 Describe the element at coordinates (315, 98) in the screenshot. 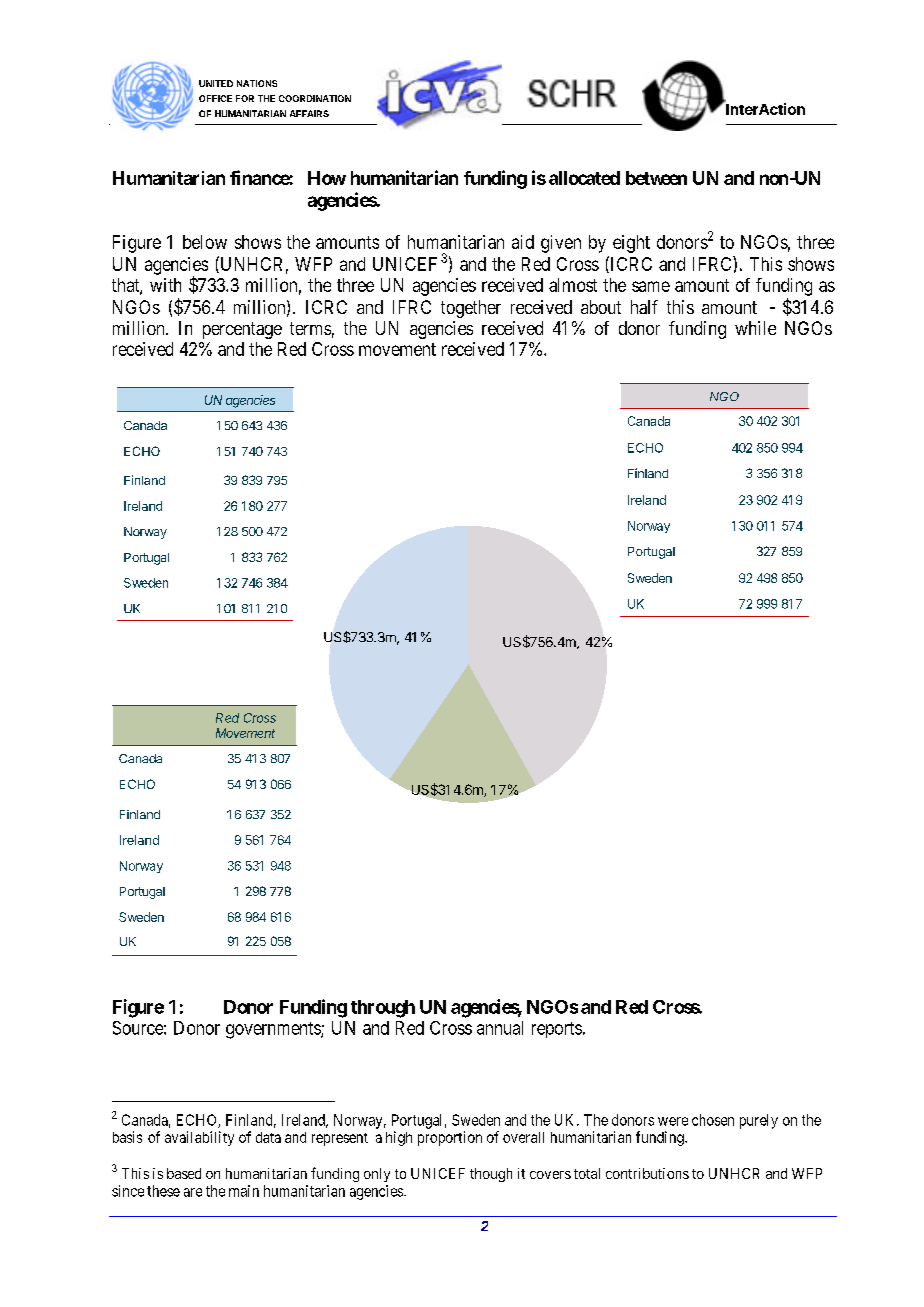

I see `COORDINATION` at that location.
